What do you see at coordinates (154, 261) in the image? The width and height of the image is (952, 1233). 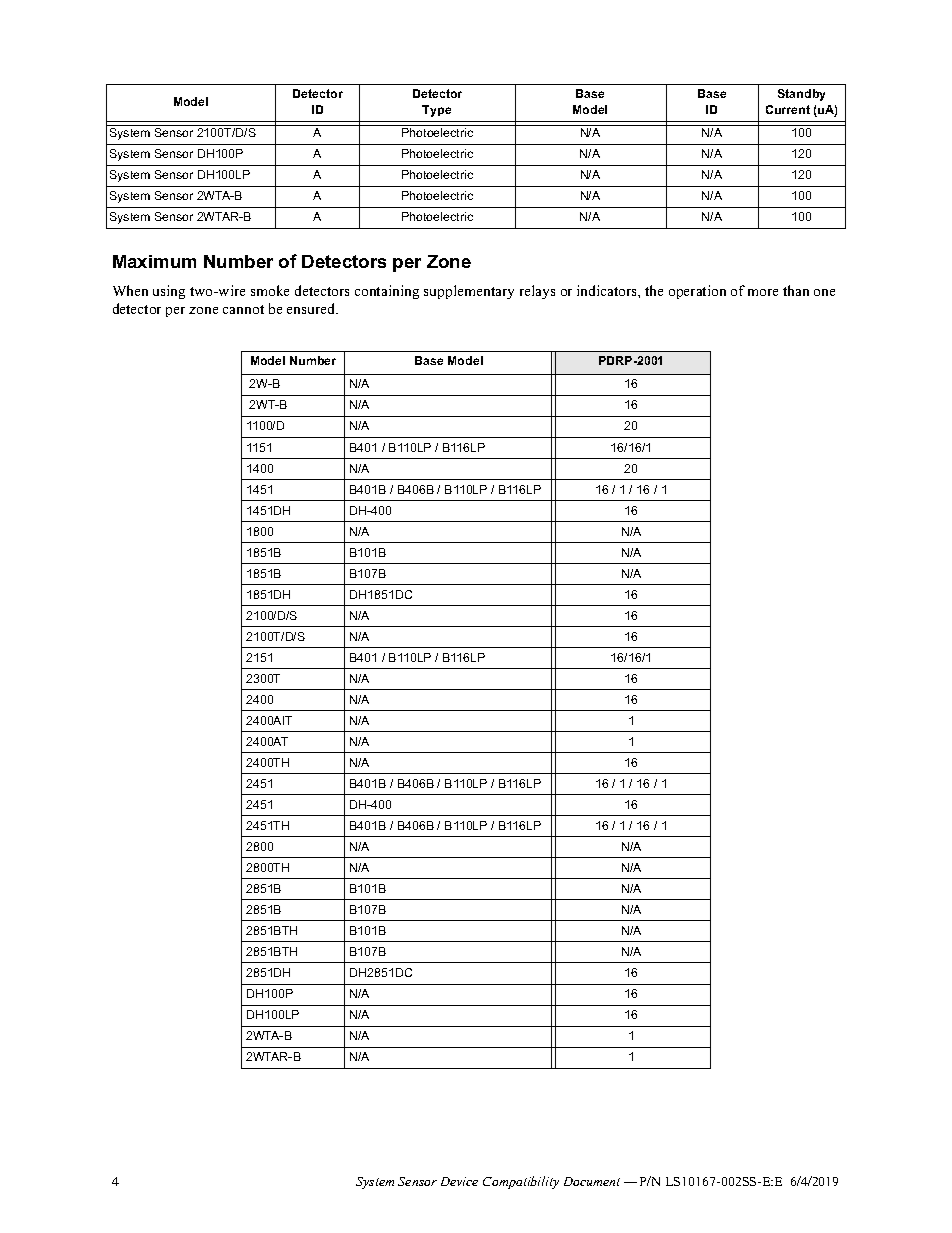 I see `Maximum` at bounding box center [154, 261].
